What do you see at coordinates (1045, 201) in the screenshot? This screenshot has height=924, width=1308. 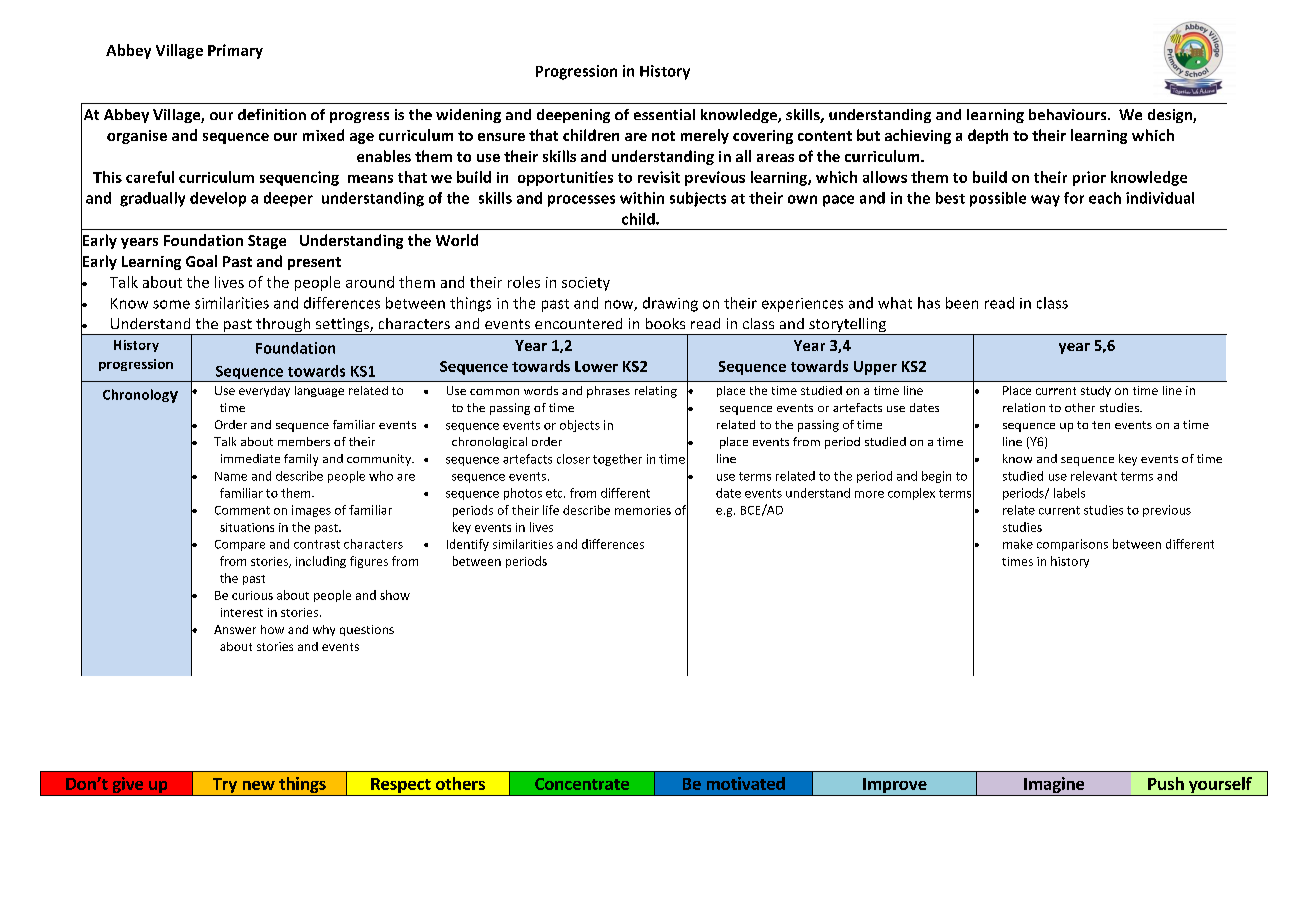 I see `way` at bounding box center [1045, 201].
